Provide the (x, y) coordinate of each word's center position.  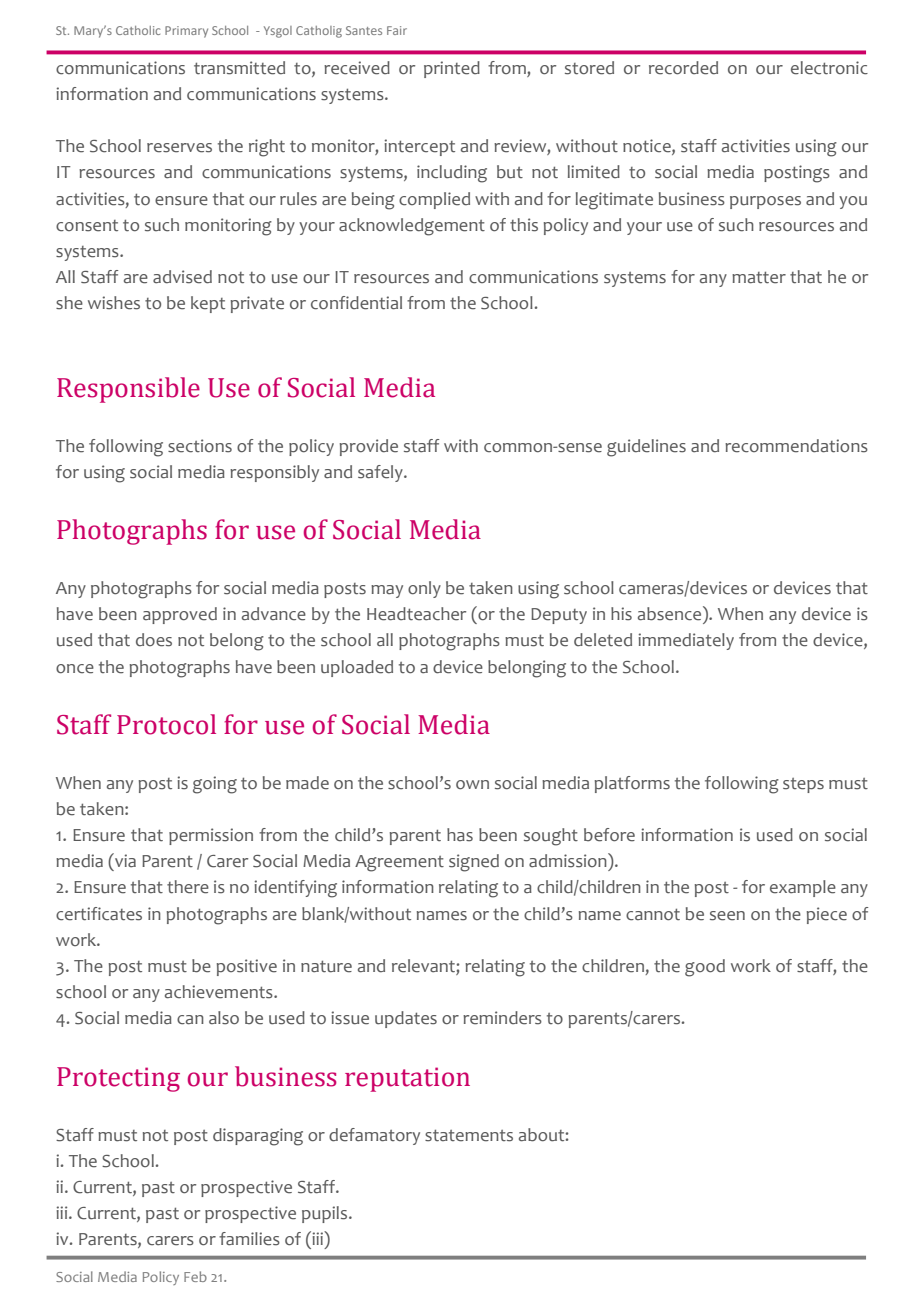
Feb (195, 1276)
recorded (683, 68)
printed (452, 69)
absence (671, 613)
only (424, 589)
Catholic (138, 30)
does (154, 640)
